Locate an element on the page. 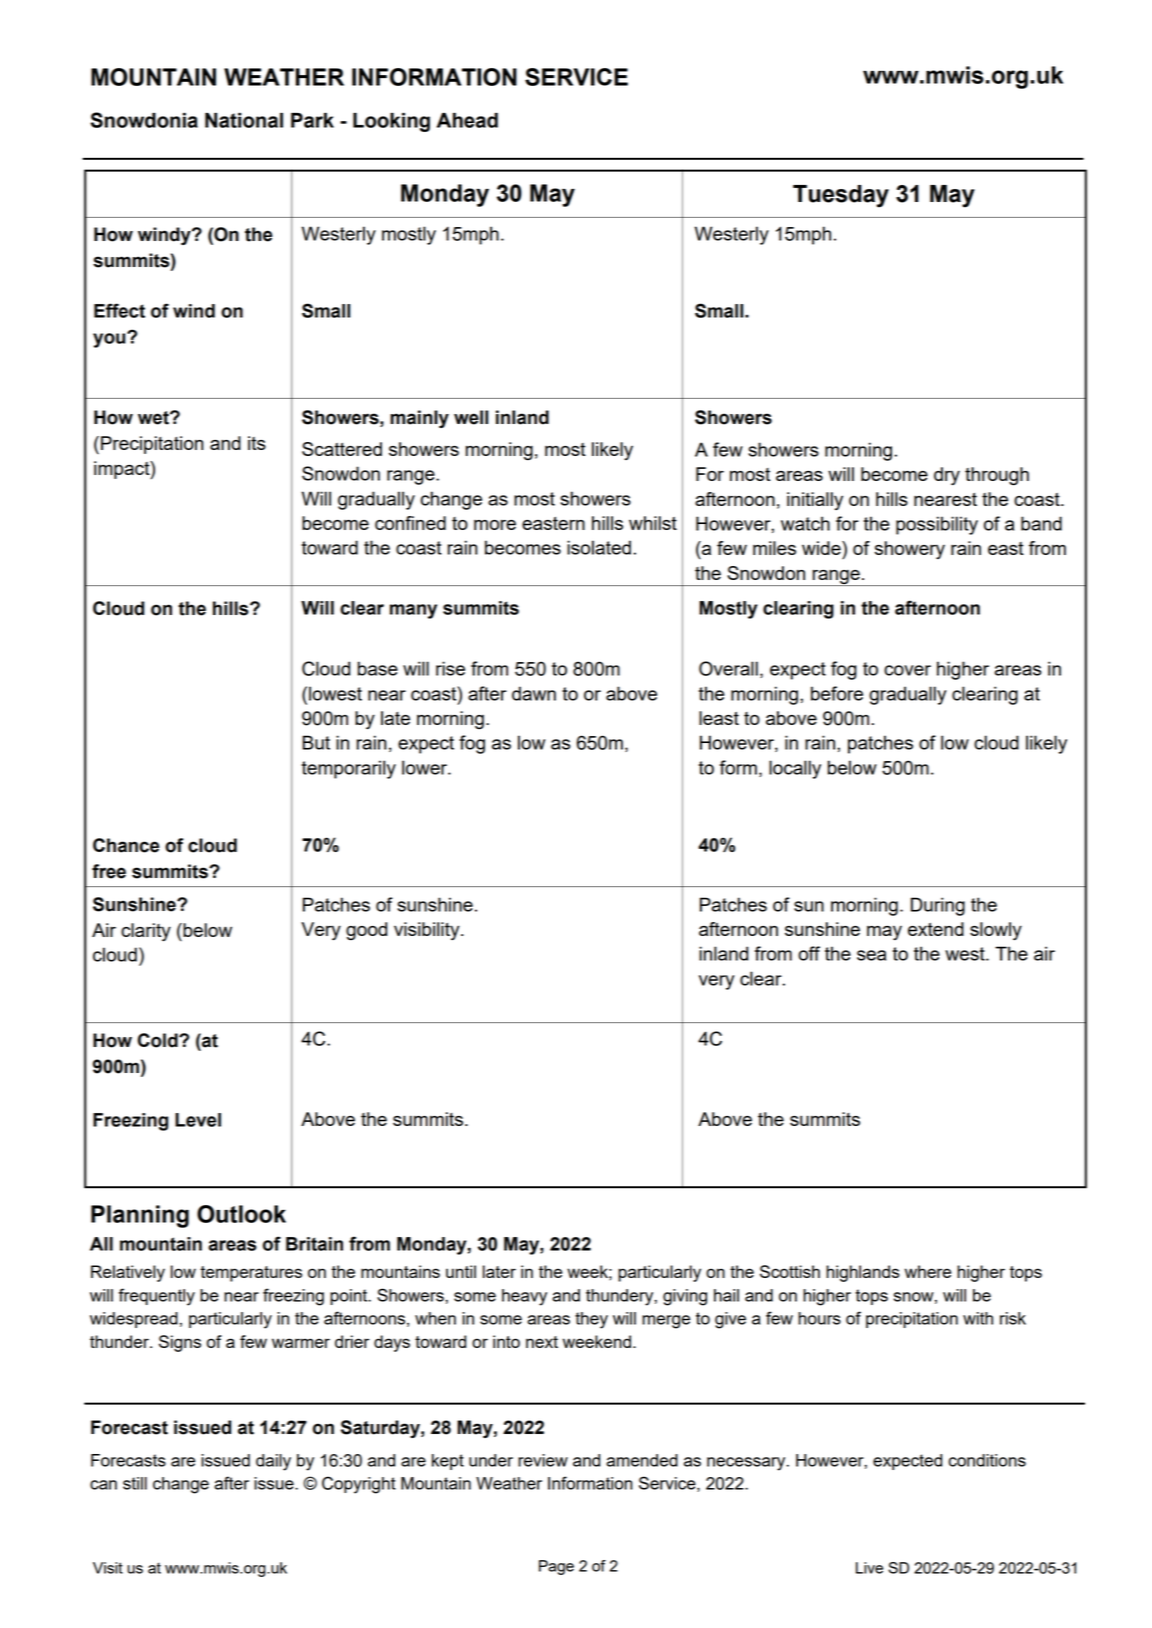 The width and height of the image is (1152, 1628). dawn is located at coordinates (534, 693).
